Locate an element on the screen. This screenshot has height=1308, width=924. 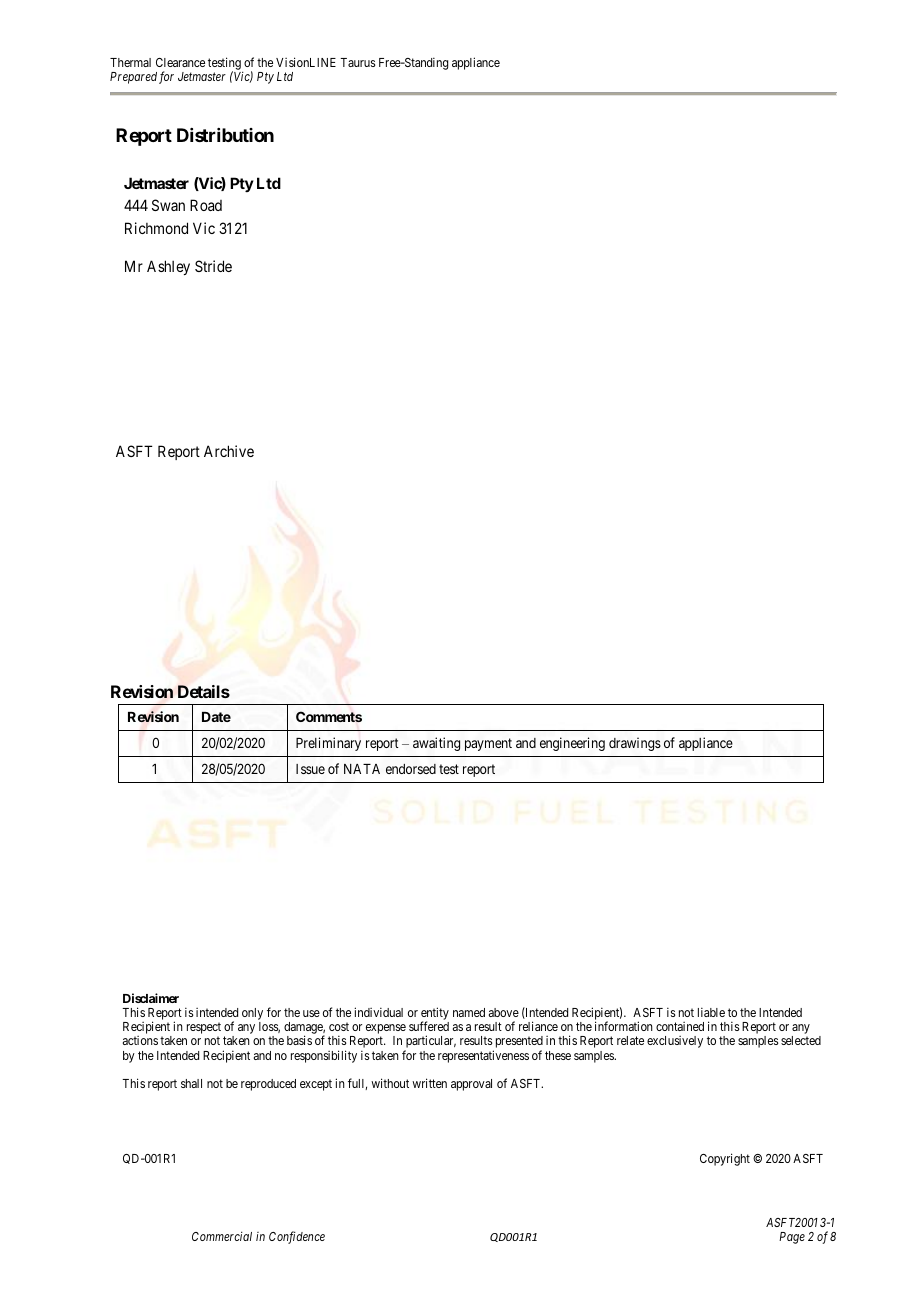
Road is located at coordinates (206, 205).
